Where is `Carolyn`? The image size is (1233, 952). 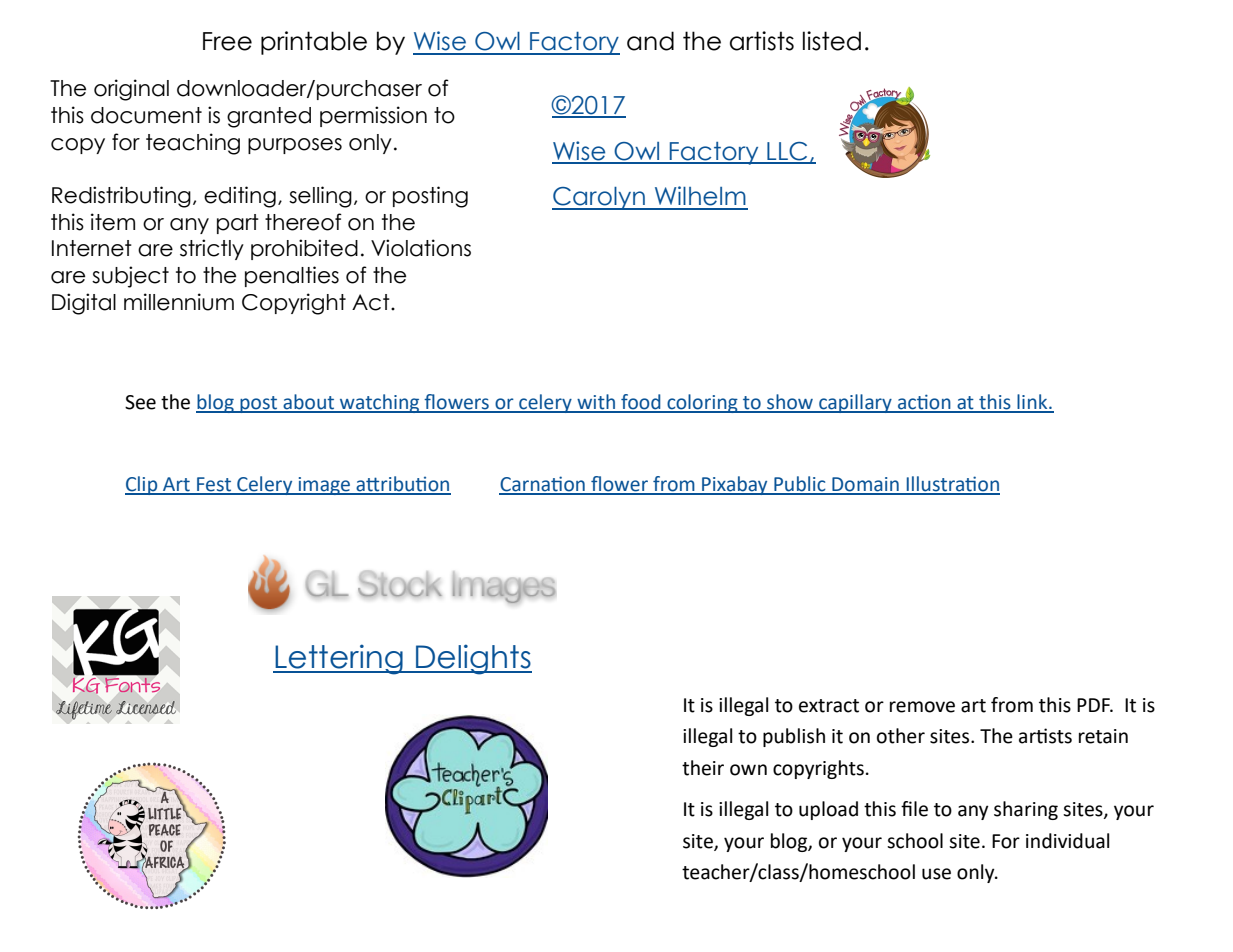
Carolyn is located at coordinates (600, 198).
